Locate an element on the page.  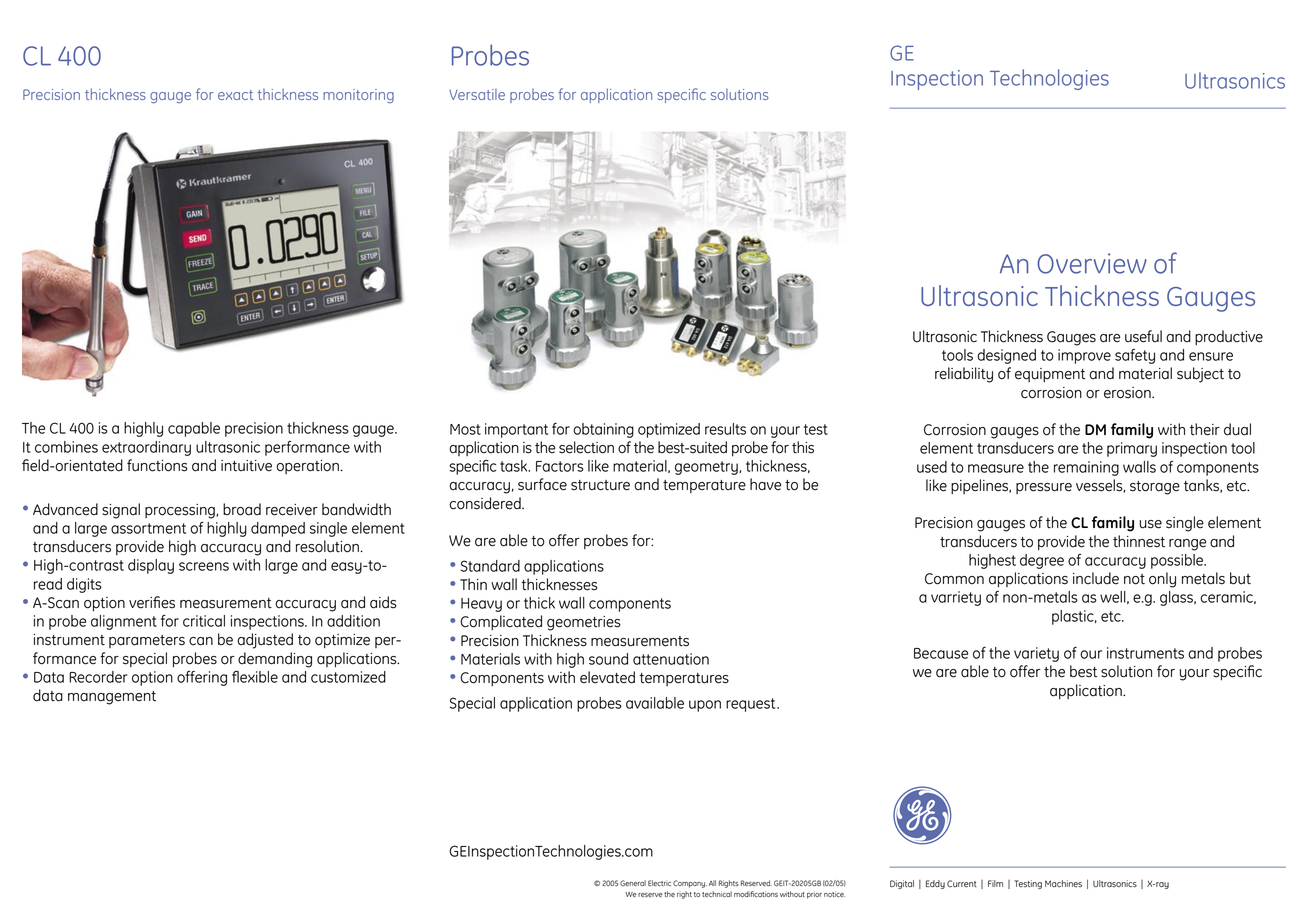
elevated is located at coordinates (607, 677).
